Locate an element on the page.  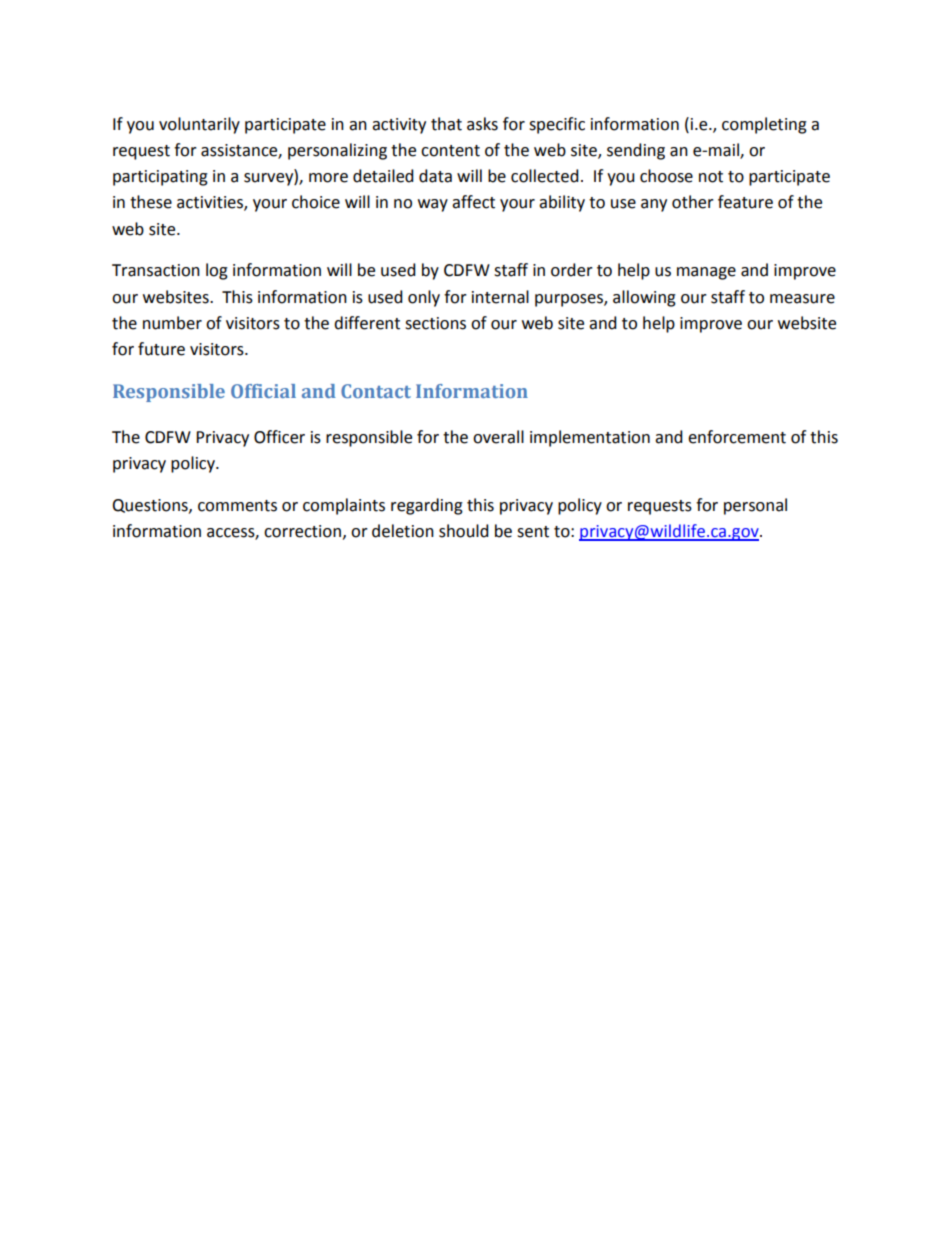
comments is located at coordinates (237, 506).
